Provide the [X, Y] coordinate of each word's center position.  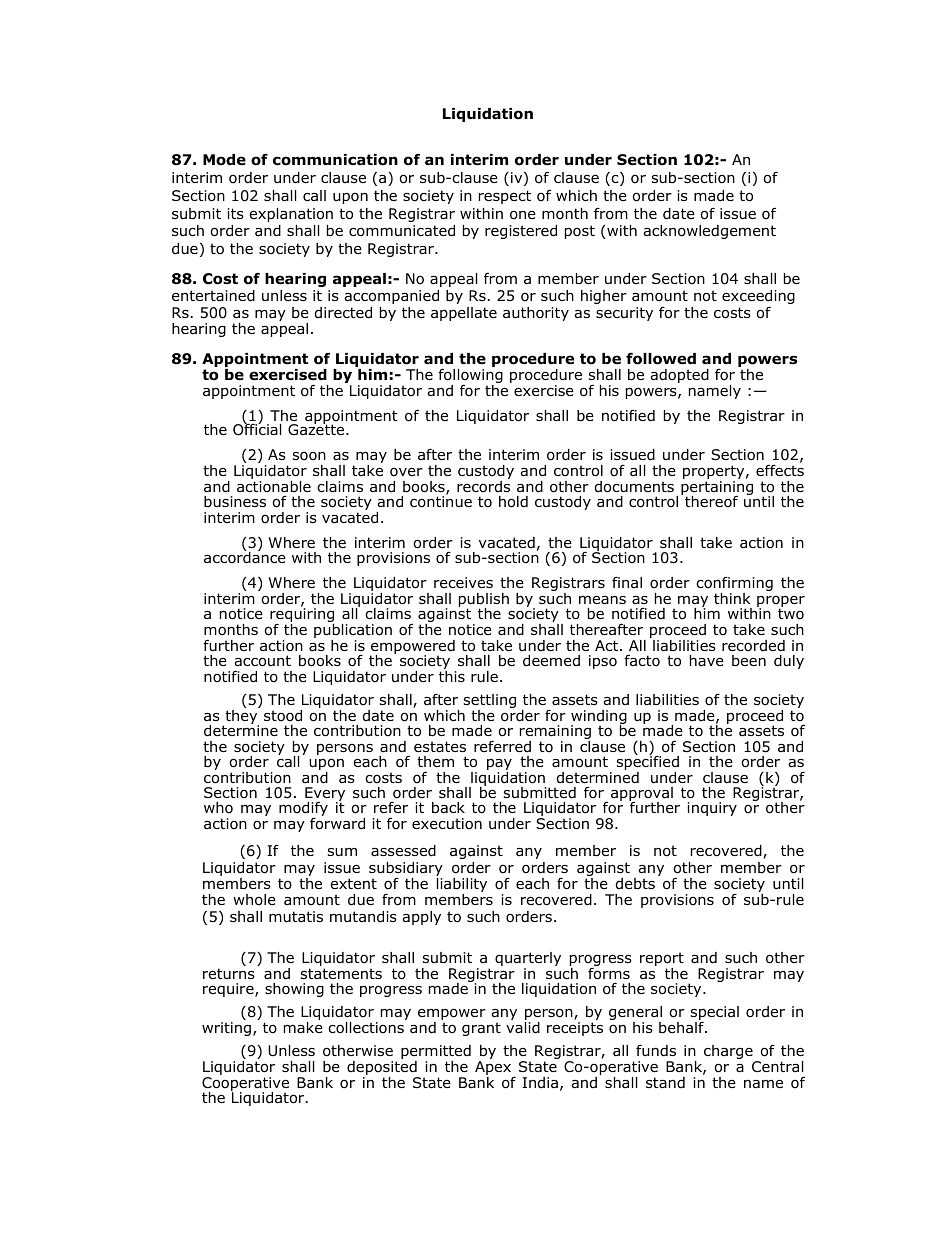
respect [505, 197]
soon [309, 456]
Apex [494, 1069]
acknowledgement [709, 232]
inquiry [712, 809]
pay [499, 766]
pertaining [717, 489]
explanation [291, 215]
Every [325, 795]
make [303, 1027]
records [483, 485]
